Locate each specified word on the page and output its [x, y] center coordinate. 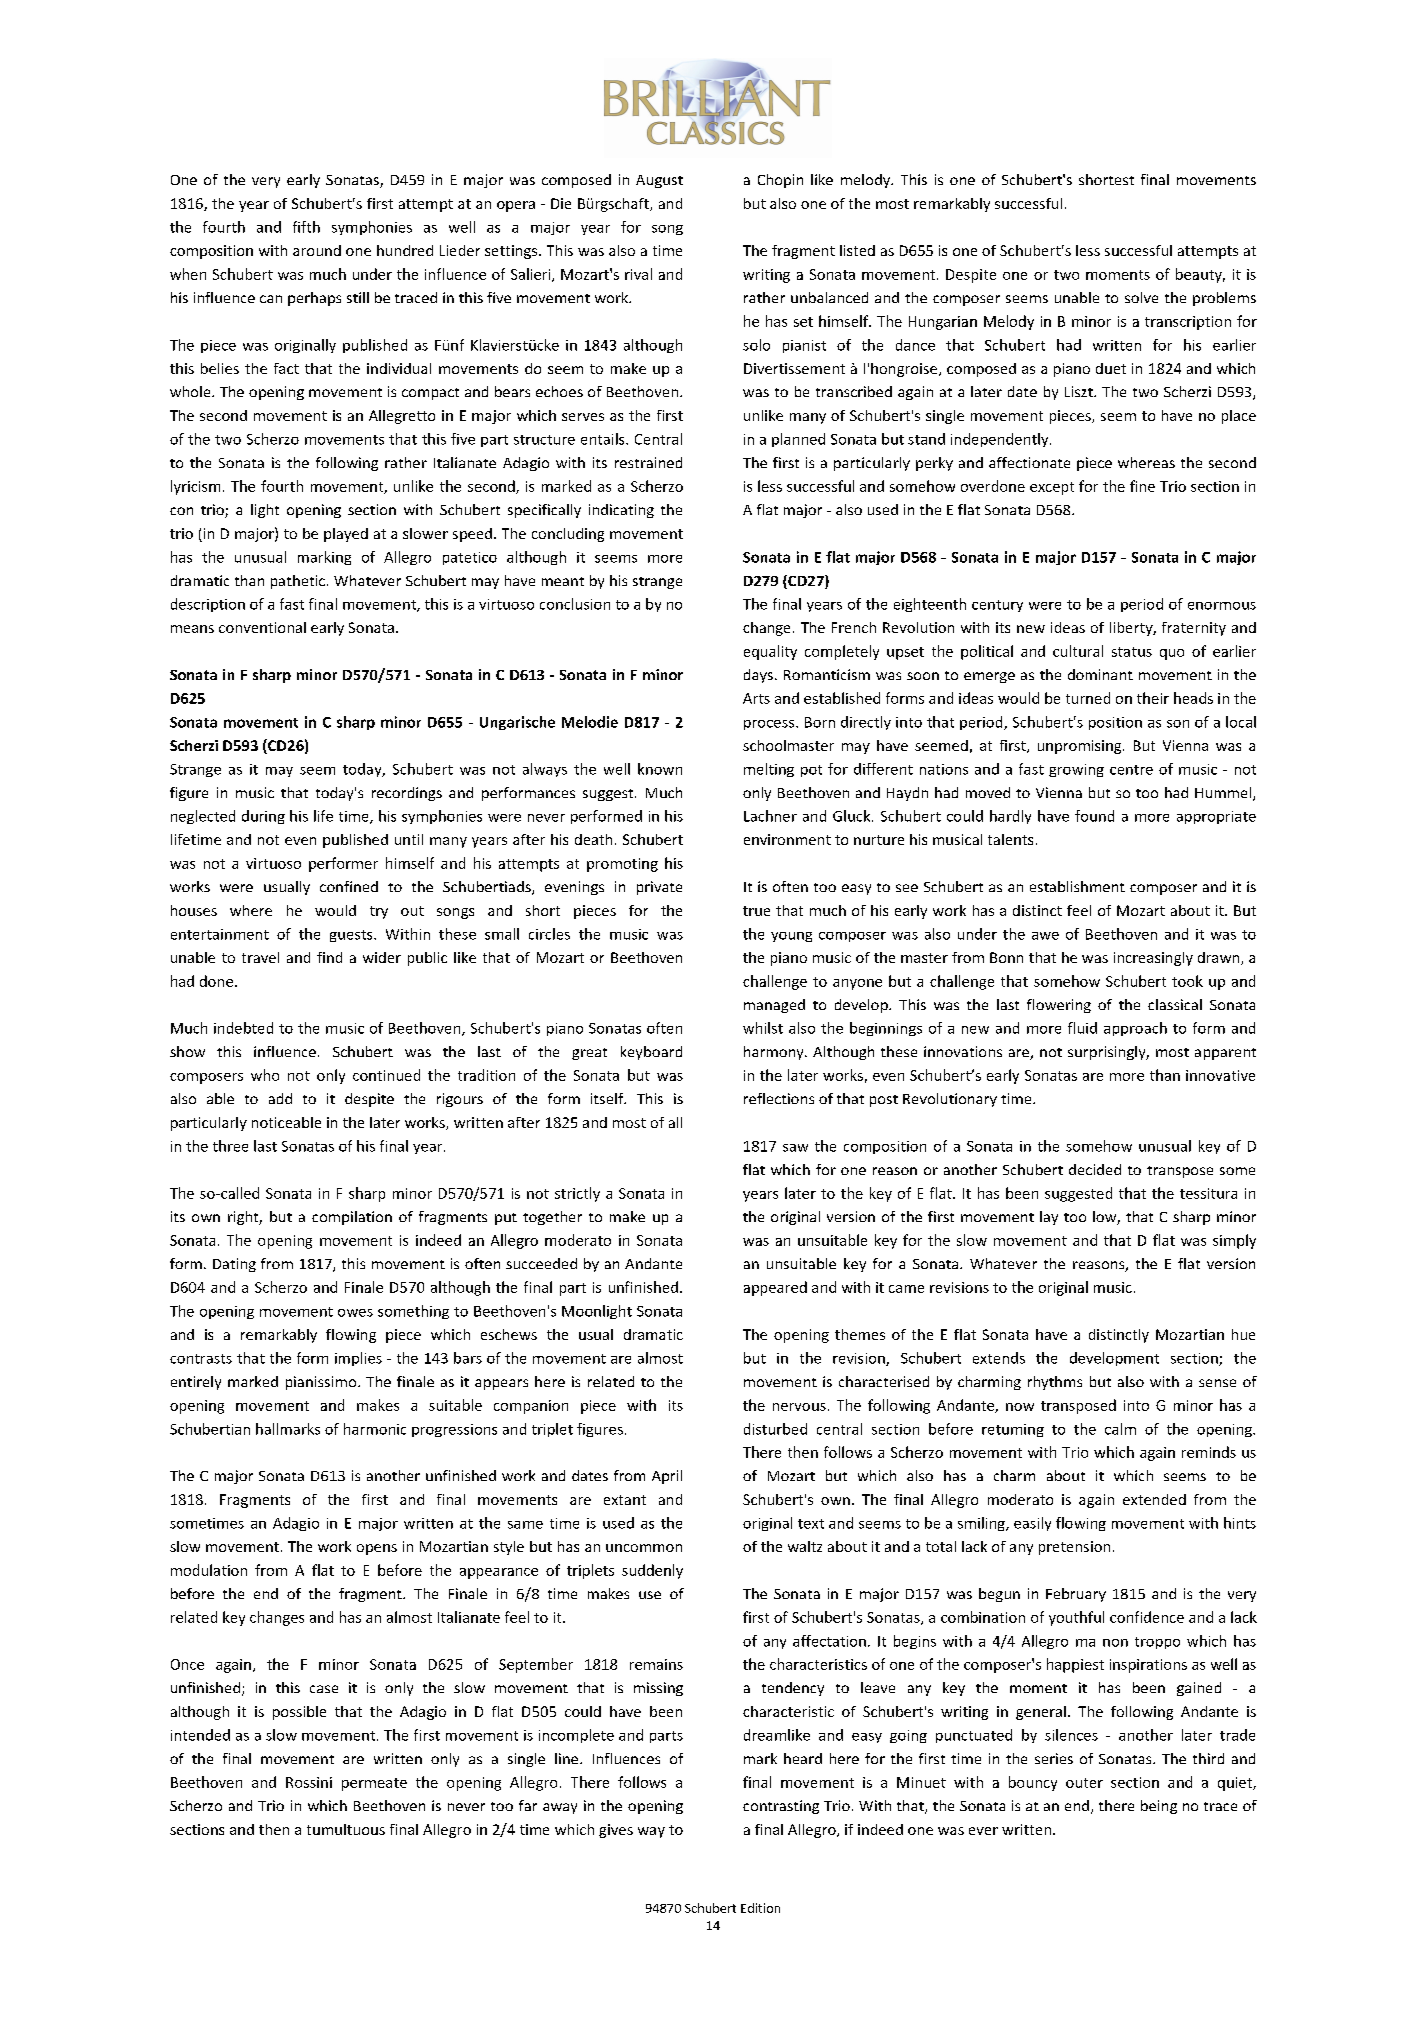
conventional [262, 627]
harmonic [375, 1429]
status [1132, 652]
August [659, 181]
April [667, 1477]
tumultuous [346, 1829]
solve [1141, 297]
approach [1135, 1029]
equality [770, 652]
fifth [306, 227]
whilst [763, 1028]
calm [1120, 1429]
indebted [243, 1028]
